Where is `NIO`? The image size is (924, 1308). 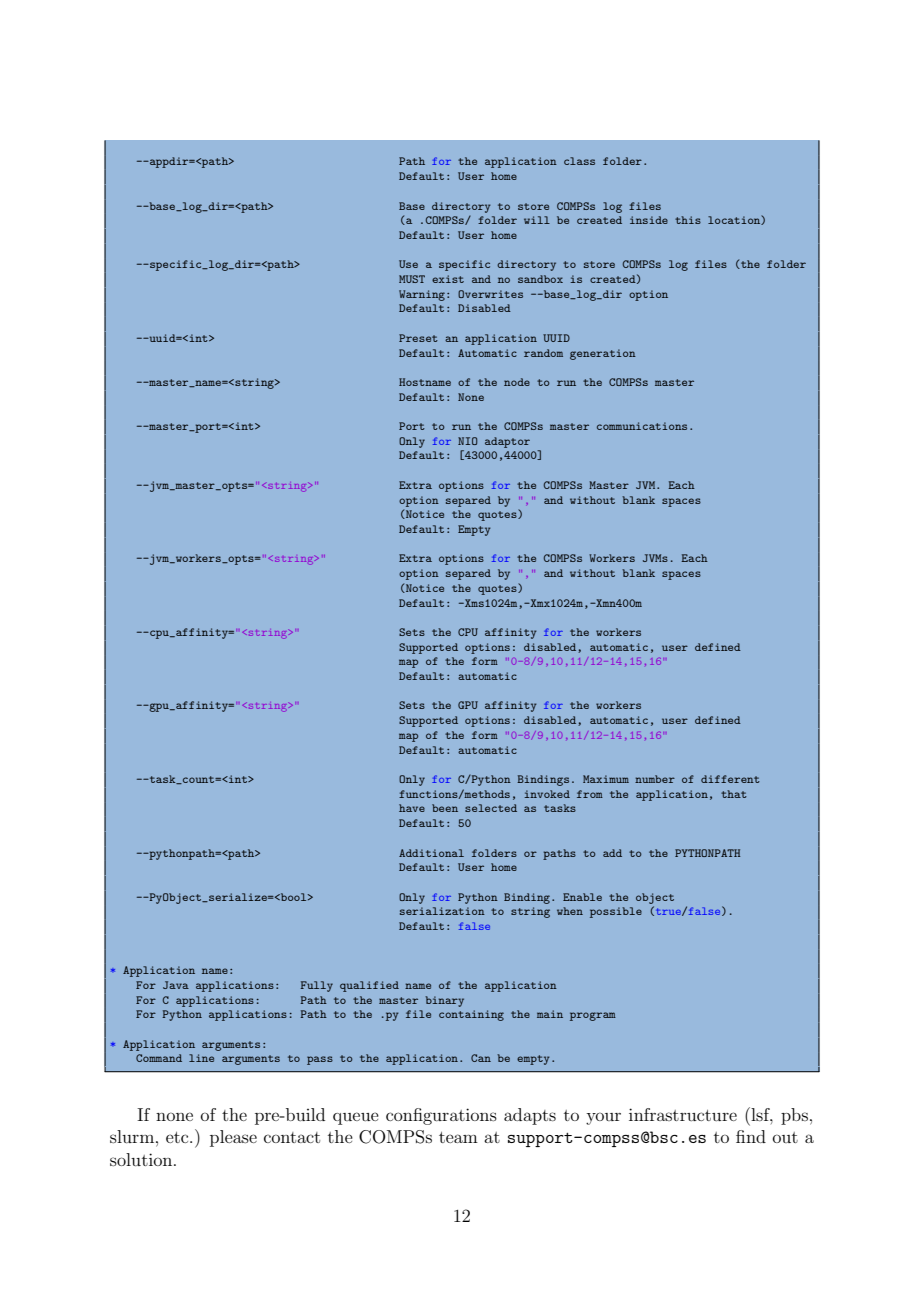 NIO is located at coordinates (468, 441).
